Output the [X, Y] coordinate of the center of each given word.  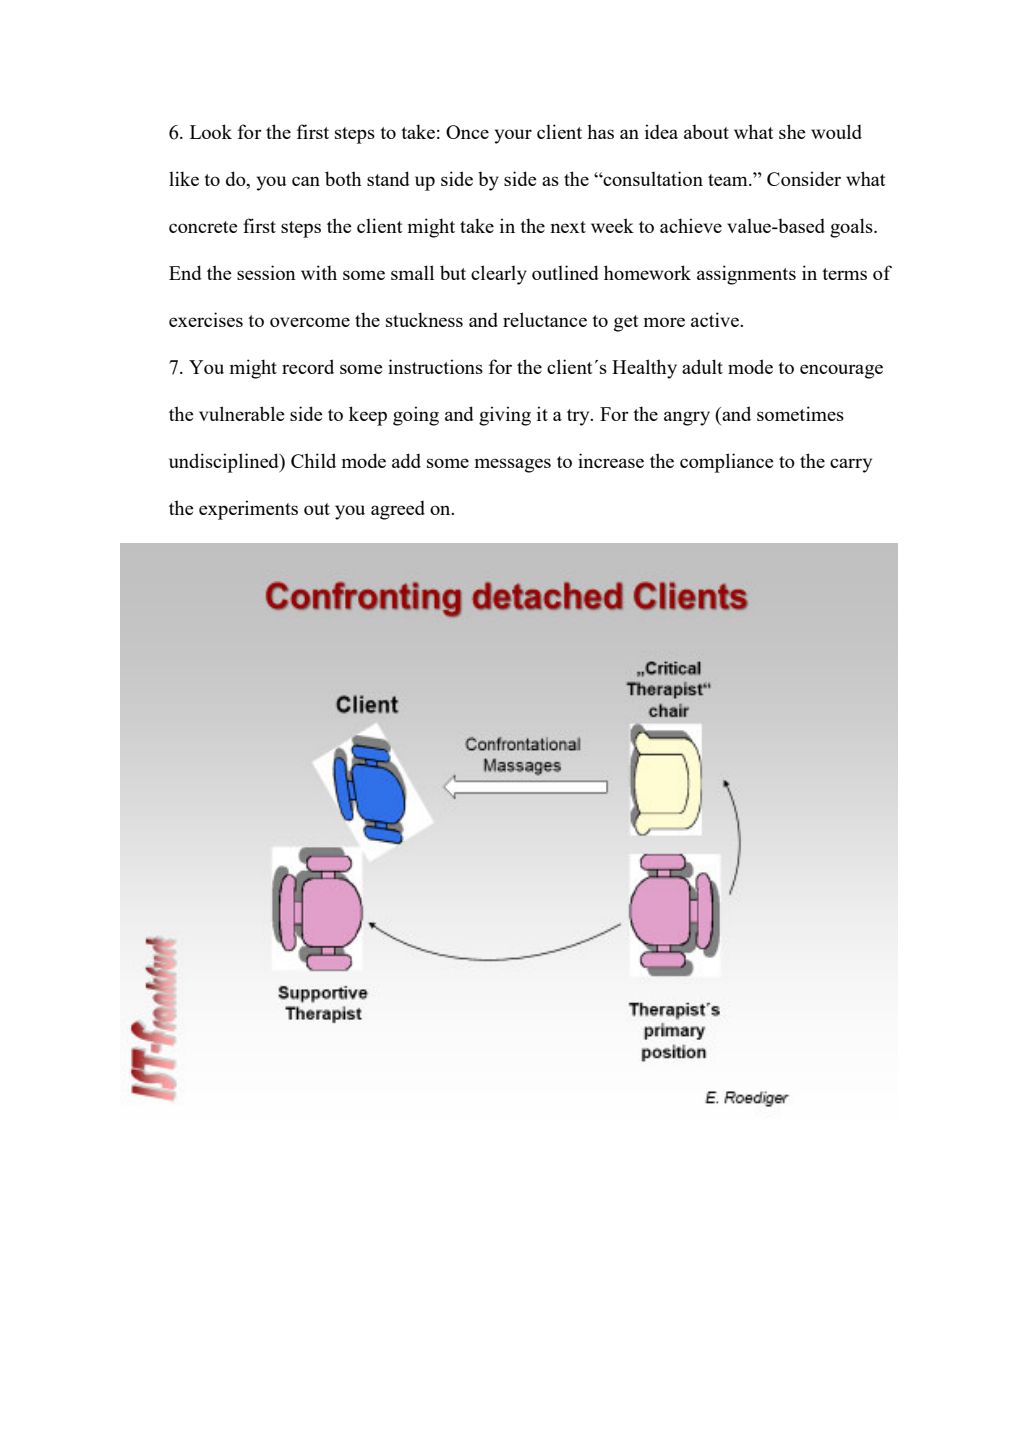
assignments [746, 275]
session [266, 272]
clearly [499, 275]
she [792, 131]
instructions [435, 366]
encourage [841, 371]
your [513, 136]
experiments [248, 510]
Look [211, 131]
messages [513, 465]
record [308, 366]
